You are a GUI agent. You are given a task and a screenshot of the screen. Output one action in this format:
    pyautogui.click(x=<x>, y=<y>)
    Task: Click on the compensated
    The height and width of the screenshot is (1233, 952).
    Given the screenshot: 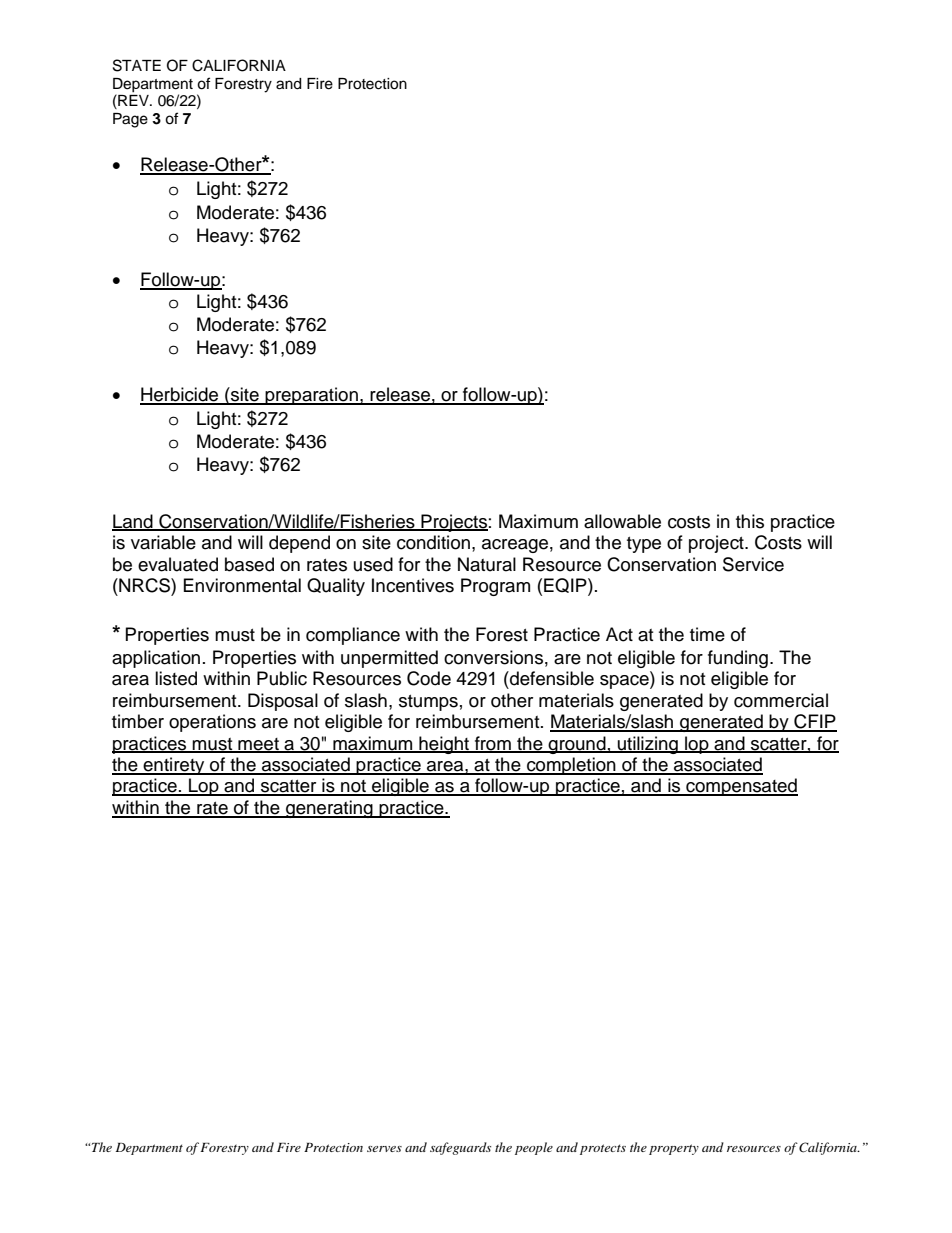 What is the action you would take?
    pyautogui.click(x=741, y=787)
